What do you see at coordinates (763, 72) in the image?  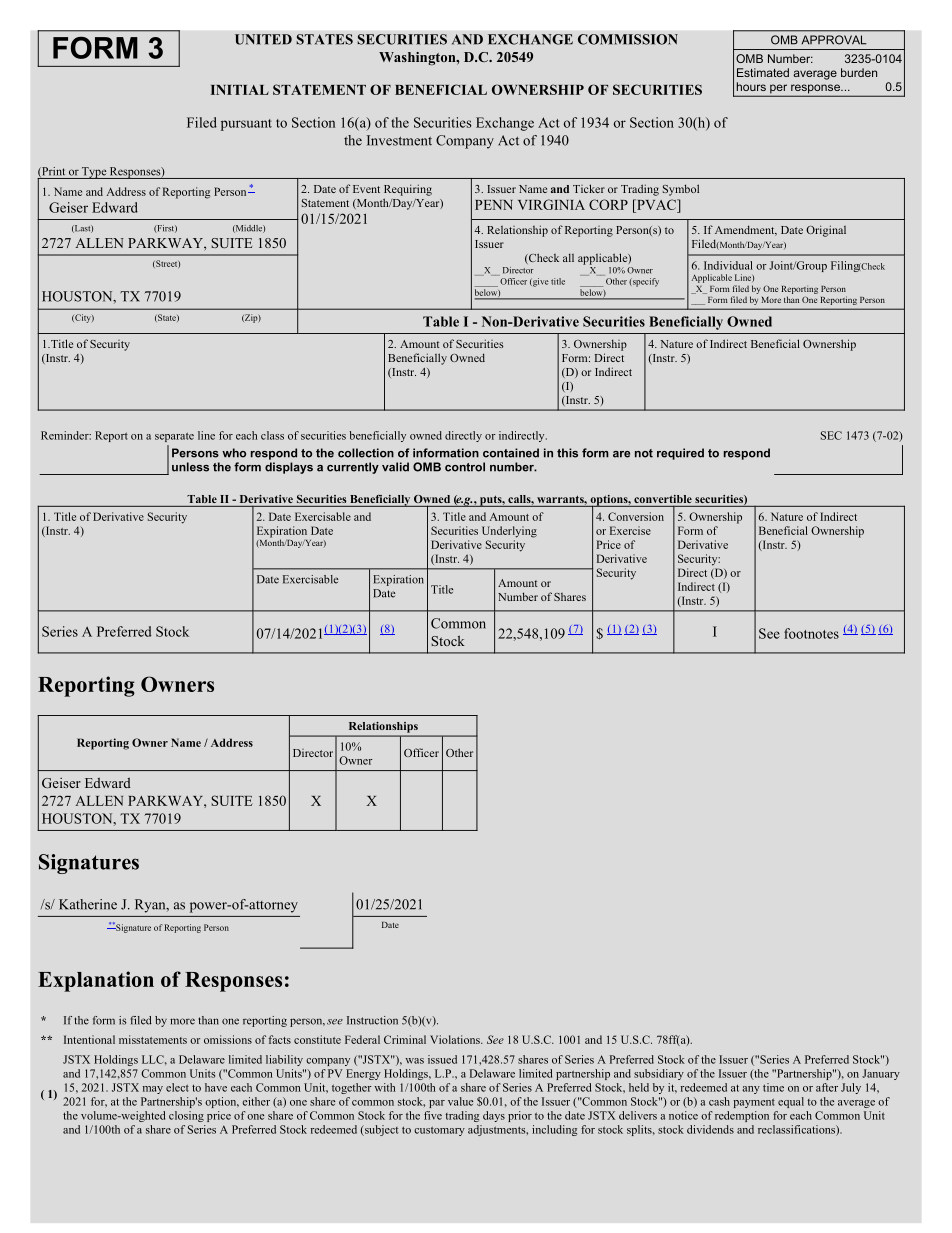 I see `Estimated` at bounding box center [763, 72].
